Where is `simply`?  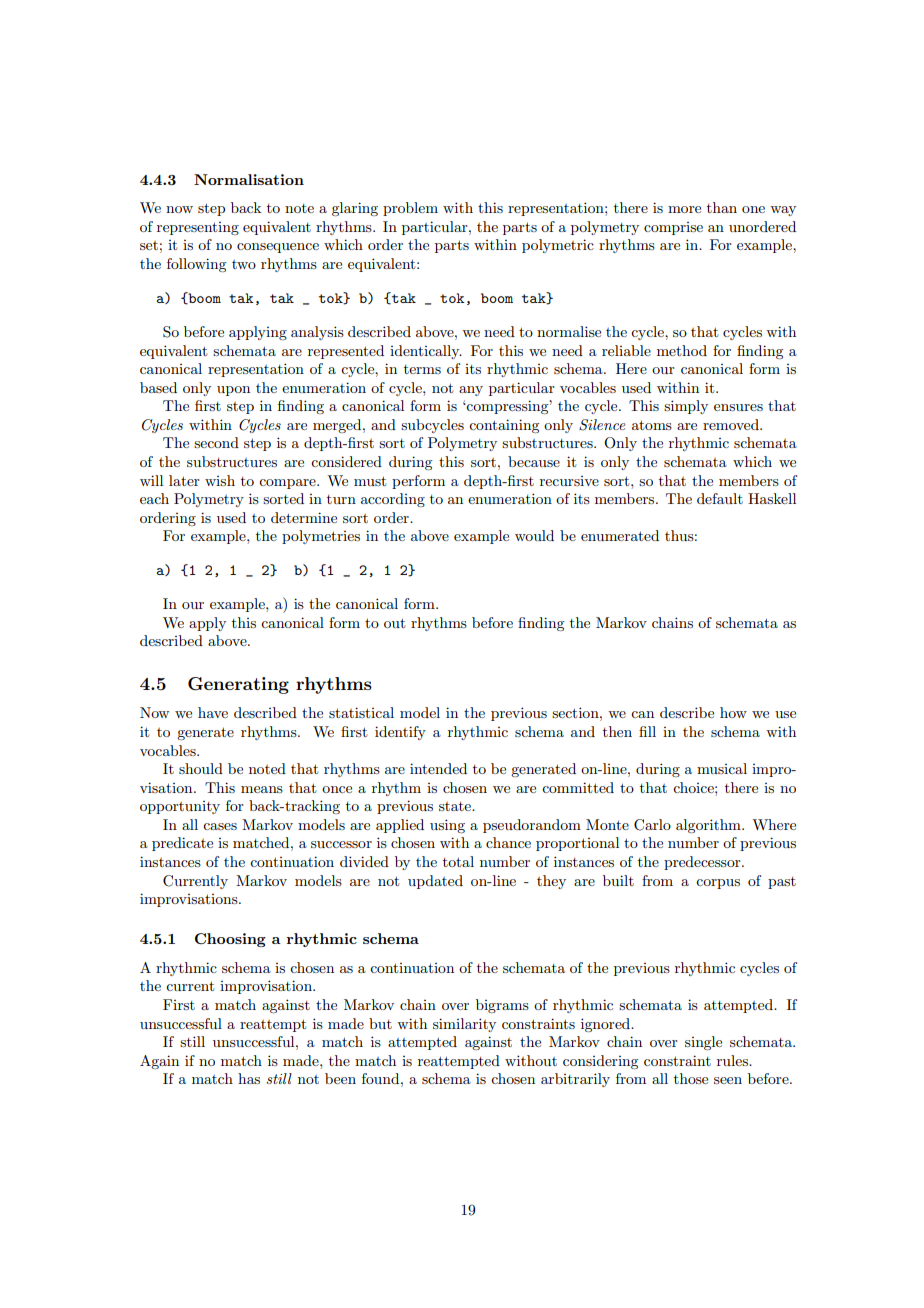 simply is located at coordinates (686, 407).
